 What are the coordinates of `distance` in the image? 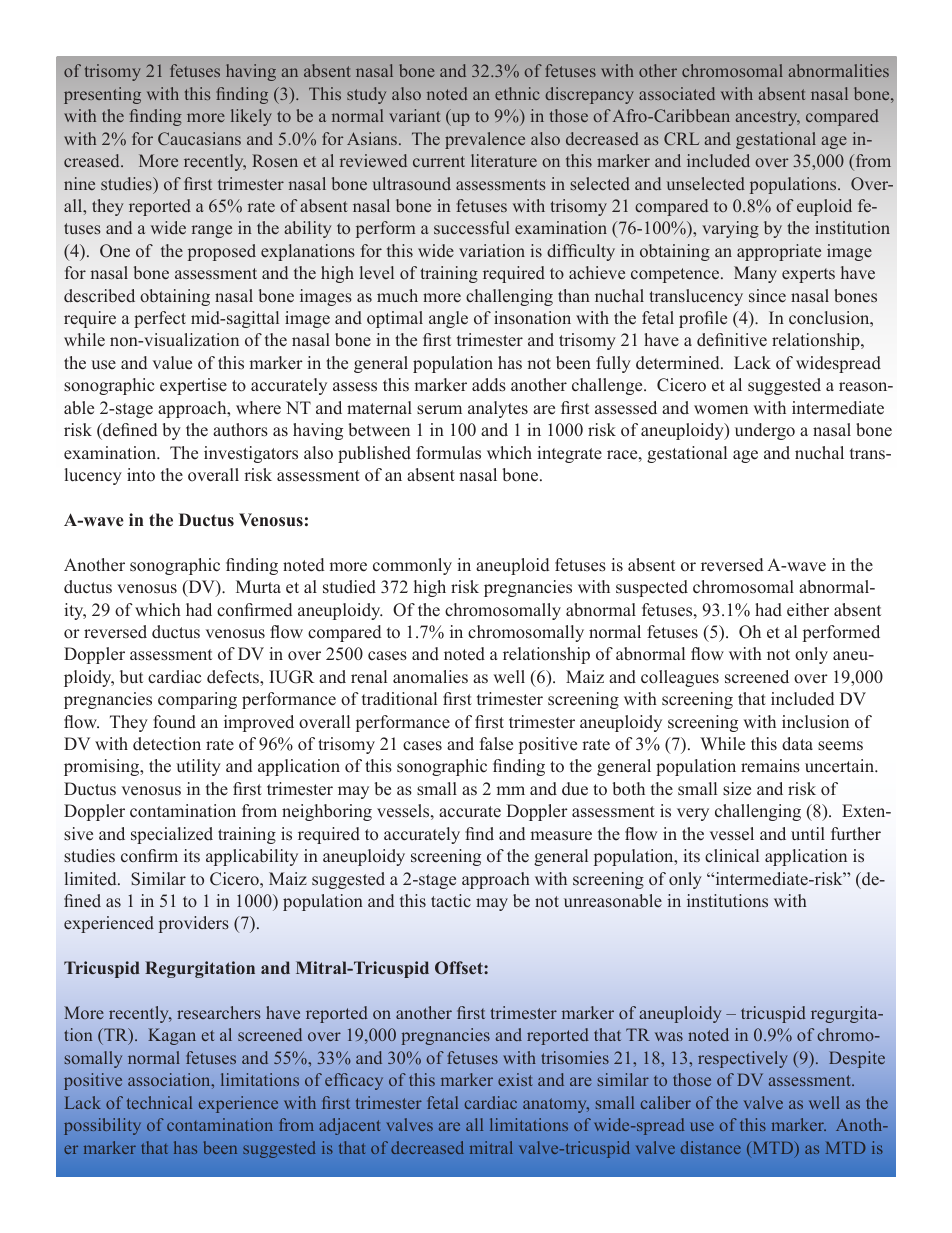 It's located at (711, 1147).
